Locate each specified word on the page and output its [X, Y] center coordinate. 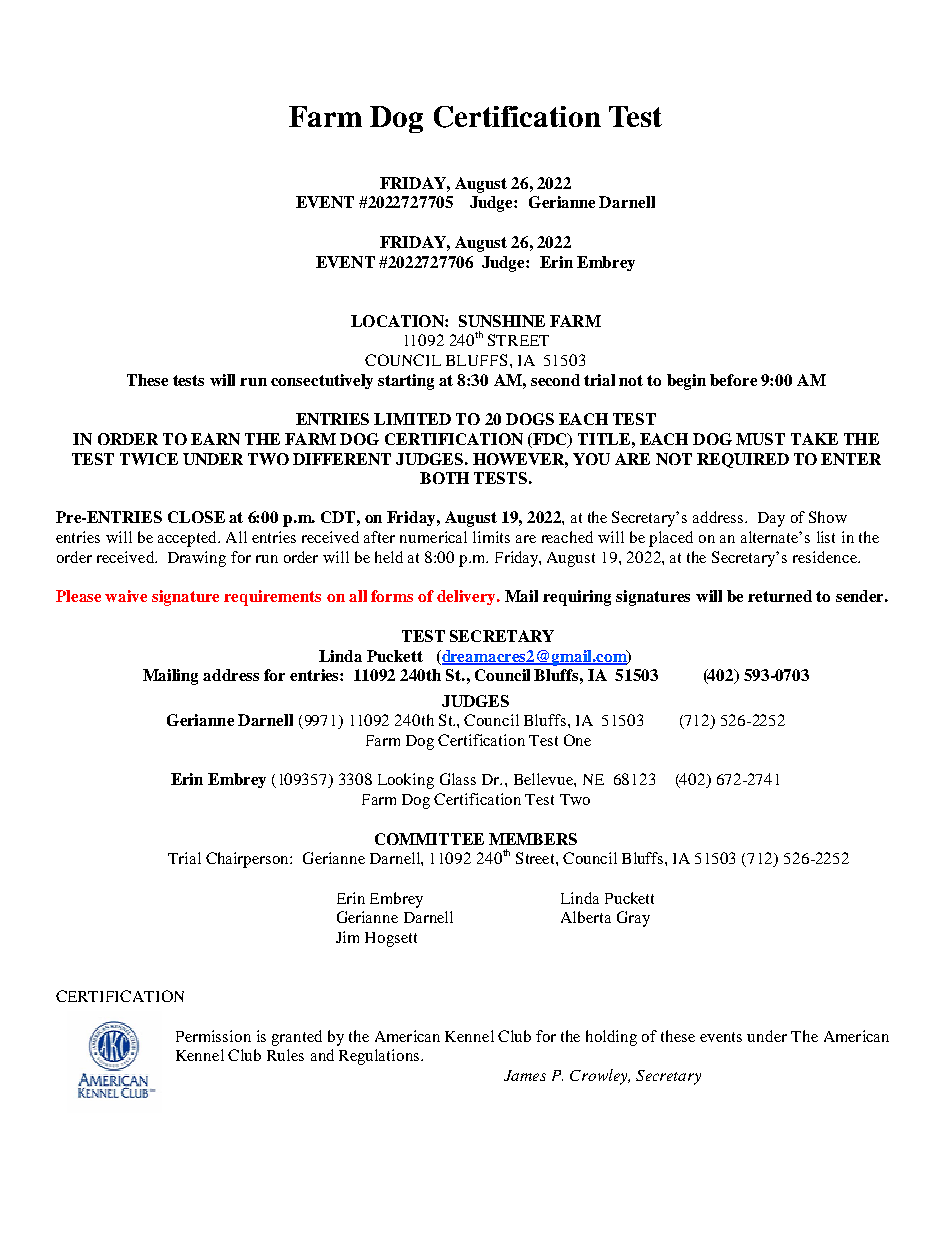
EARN [215, 439]
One [577, 740]
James [525, 1075]
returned [780, 596]
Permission [213, 1036]
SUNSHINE [502, 321]
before [733, 380]
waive [126, 596]
